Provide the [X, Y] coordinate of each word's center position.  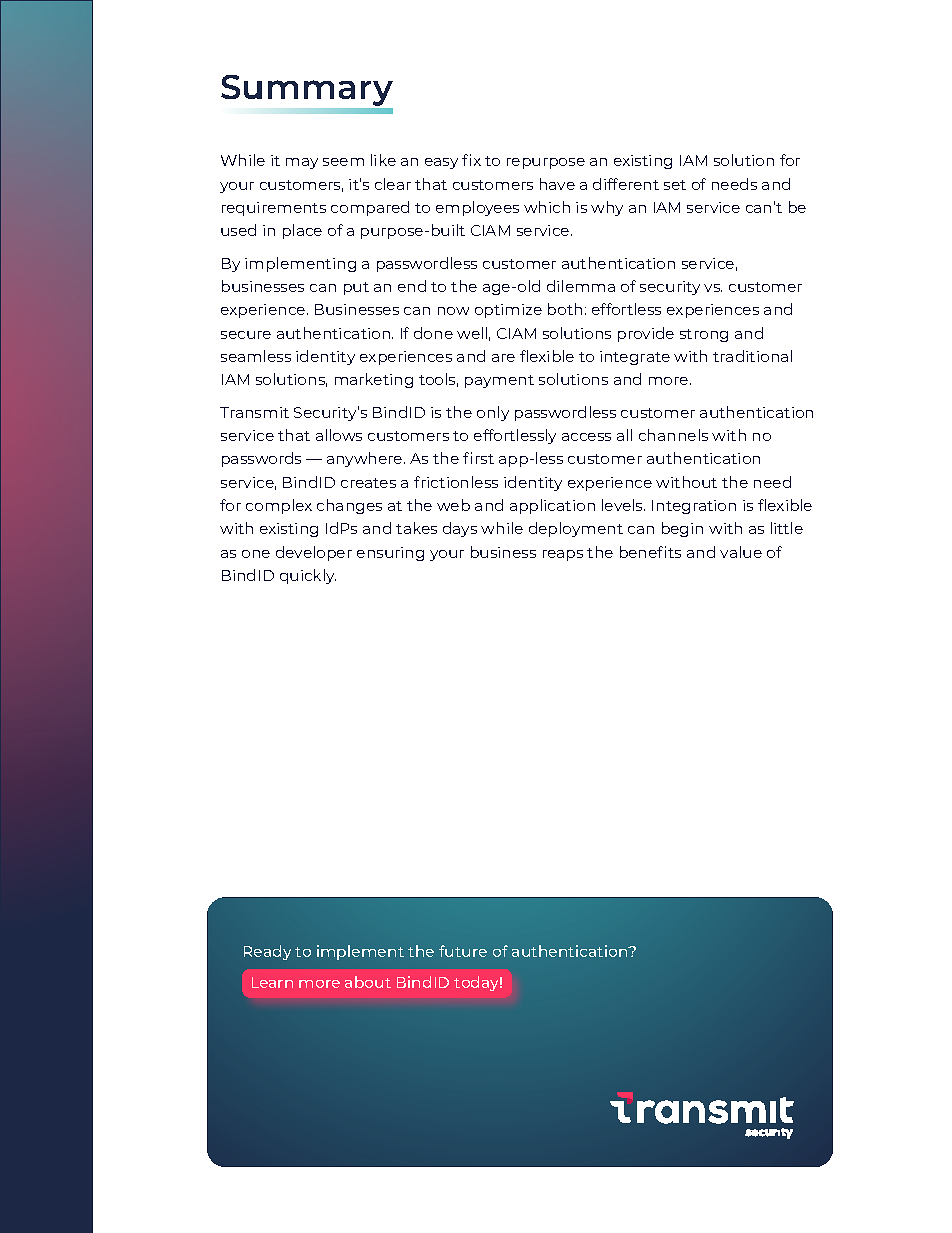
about [368, 982]
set [675, 185]
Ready [267, 952]
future [463, 951]
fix [471, 160]
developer [314, 553]
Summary [307, 92]
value [741, 552]
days [460, 529]
